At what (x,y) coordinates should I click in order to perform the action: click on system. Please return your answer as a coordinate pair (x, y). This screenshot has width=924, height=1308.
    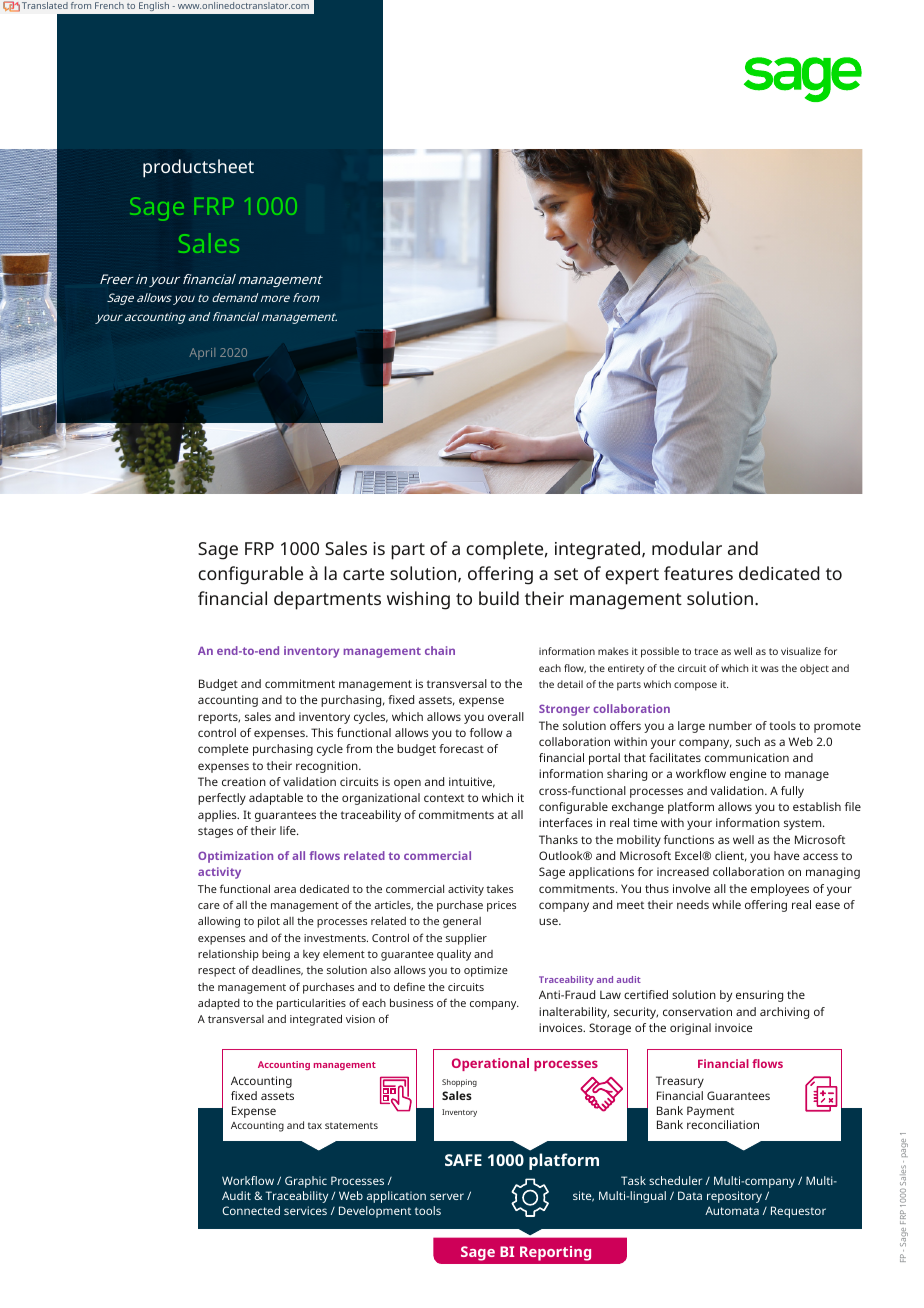
    Looking at the image, I should click on (804, 824).
